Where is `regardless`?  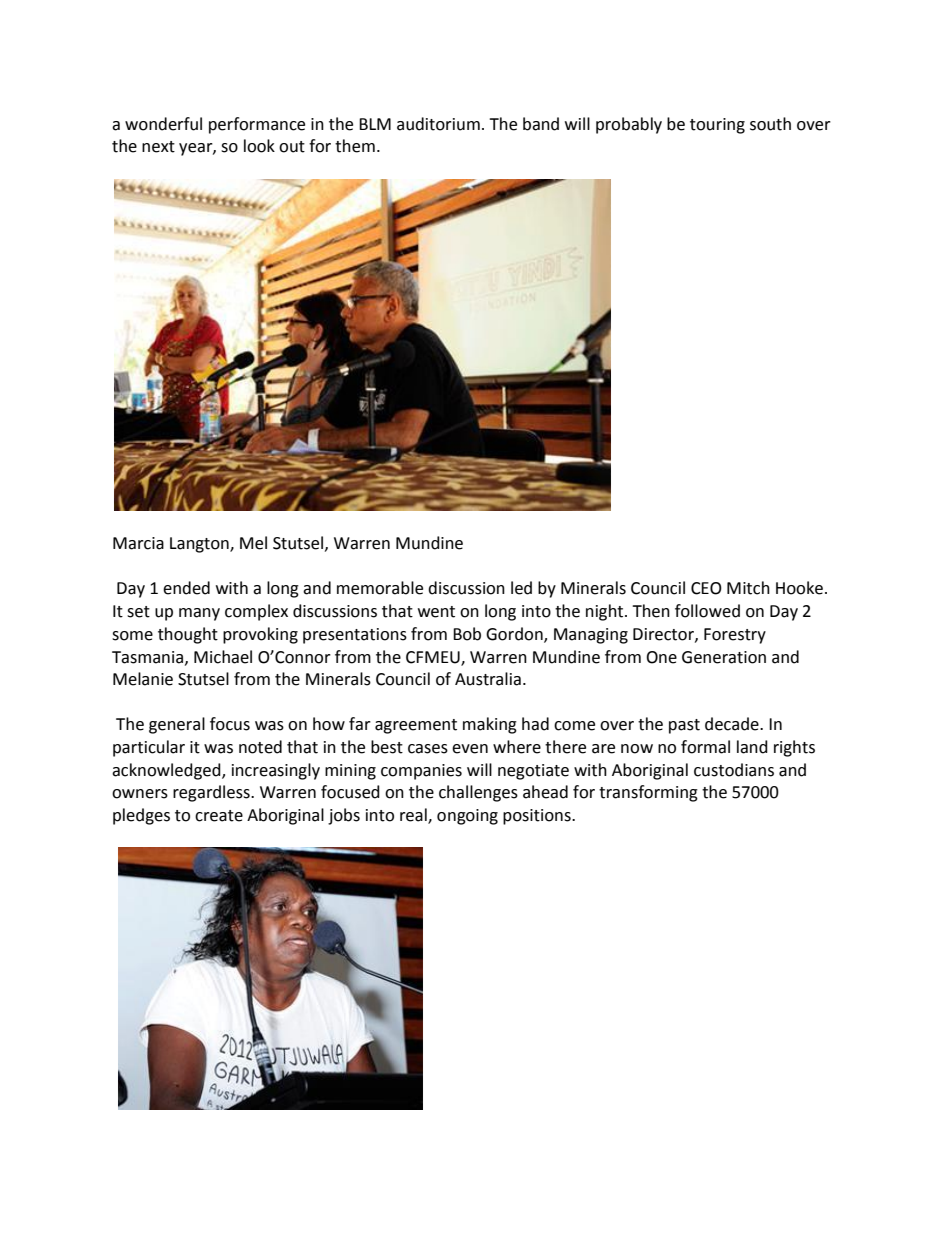 regardless is located at coordinates (212, 793).
